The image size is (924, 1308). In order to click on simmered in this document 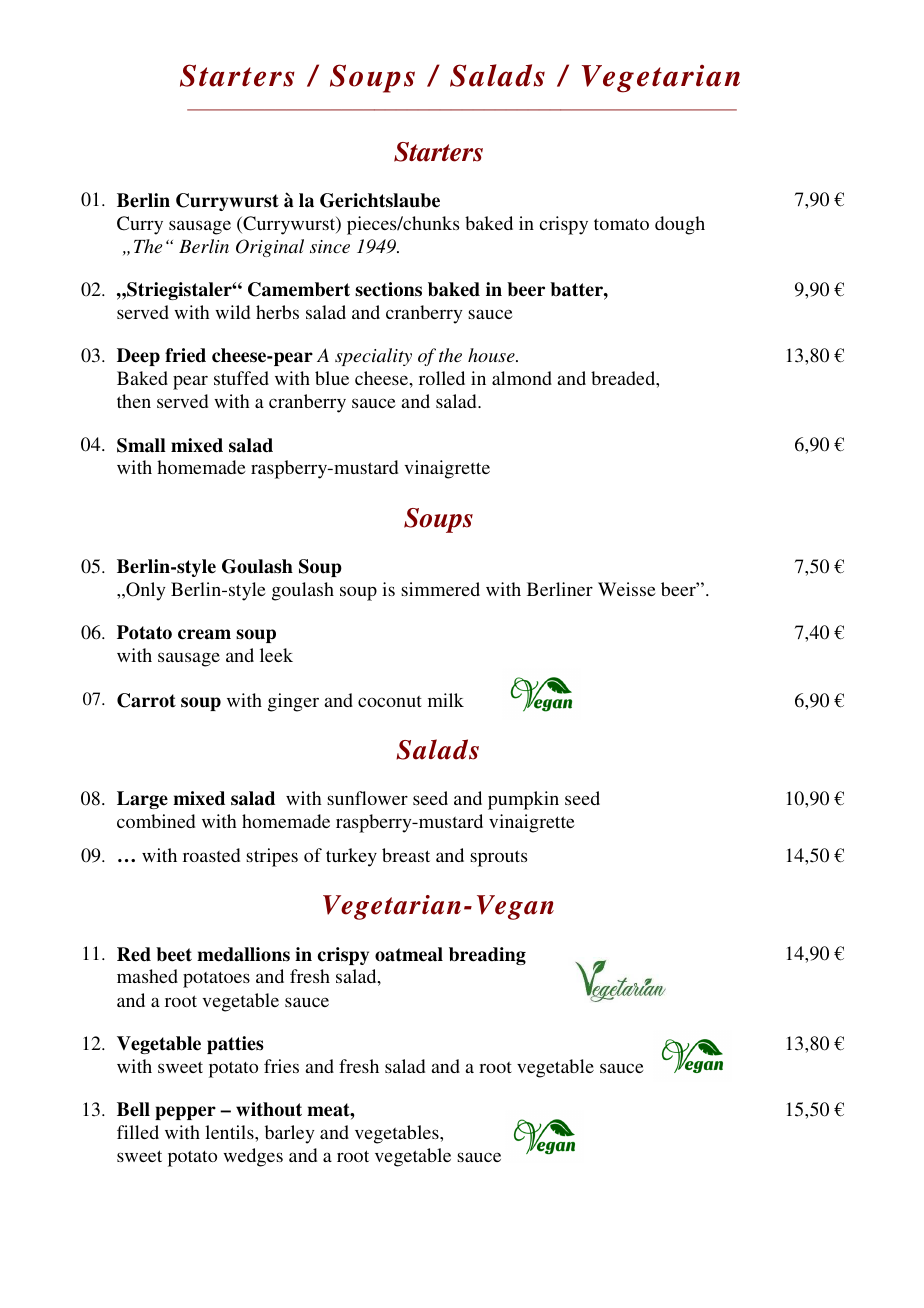, I will do `click(440, 589)`.
